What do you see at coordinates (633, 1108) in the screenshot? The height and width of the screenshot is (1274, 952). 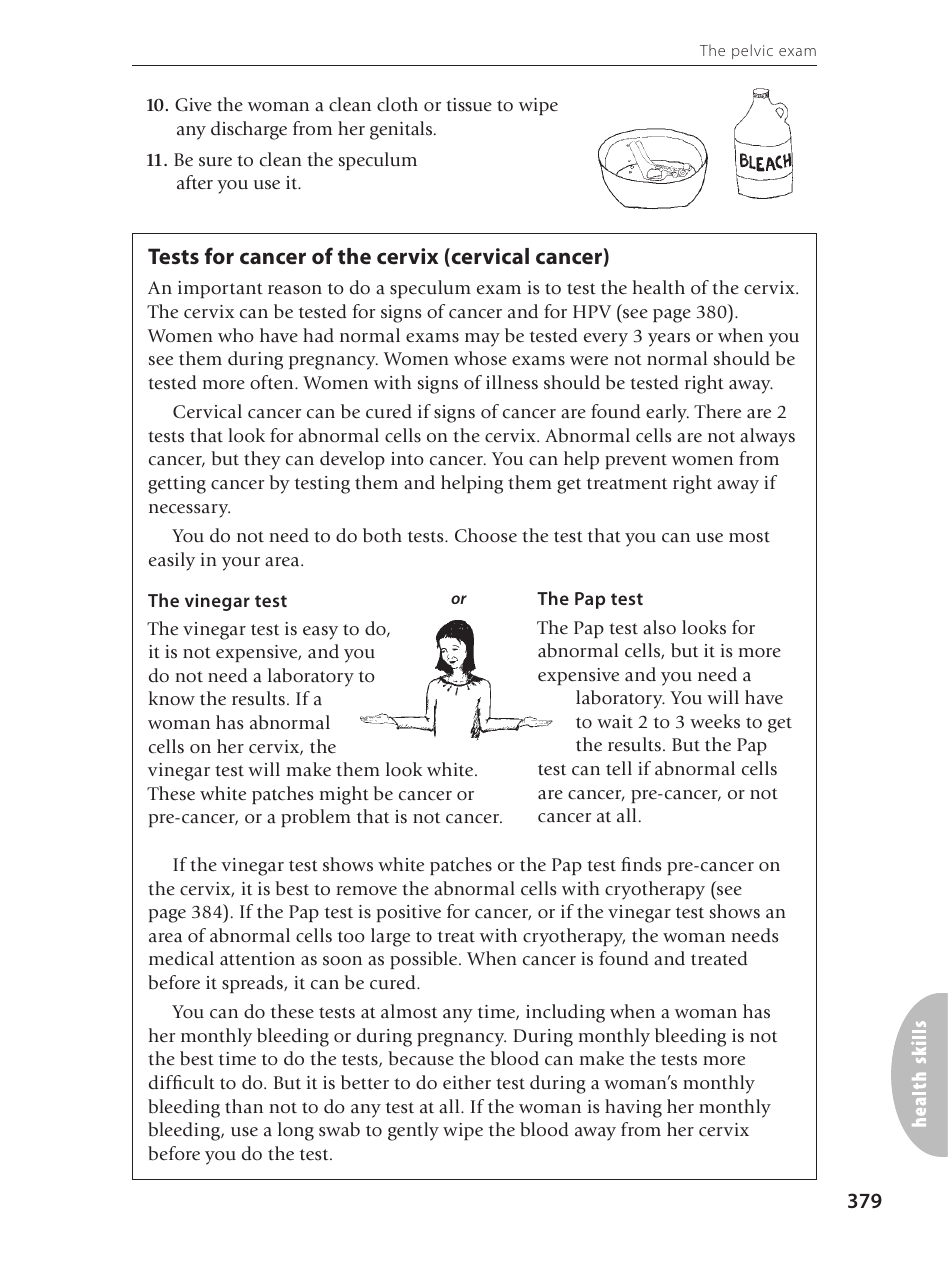 I see `having` at bounding box center [633, 1108].
